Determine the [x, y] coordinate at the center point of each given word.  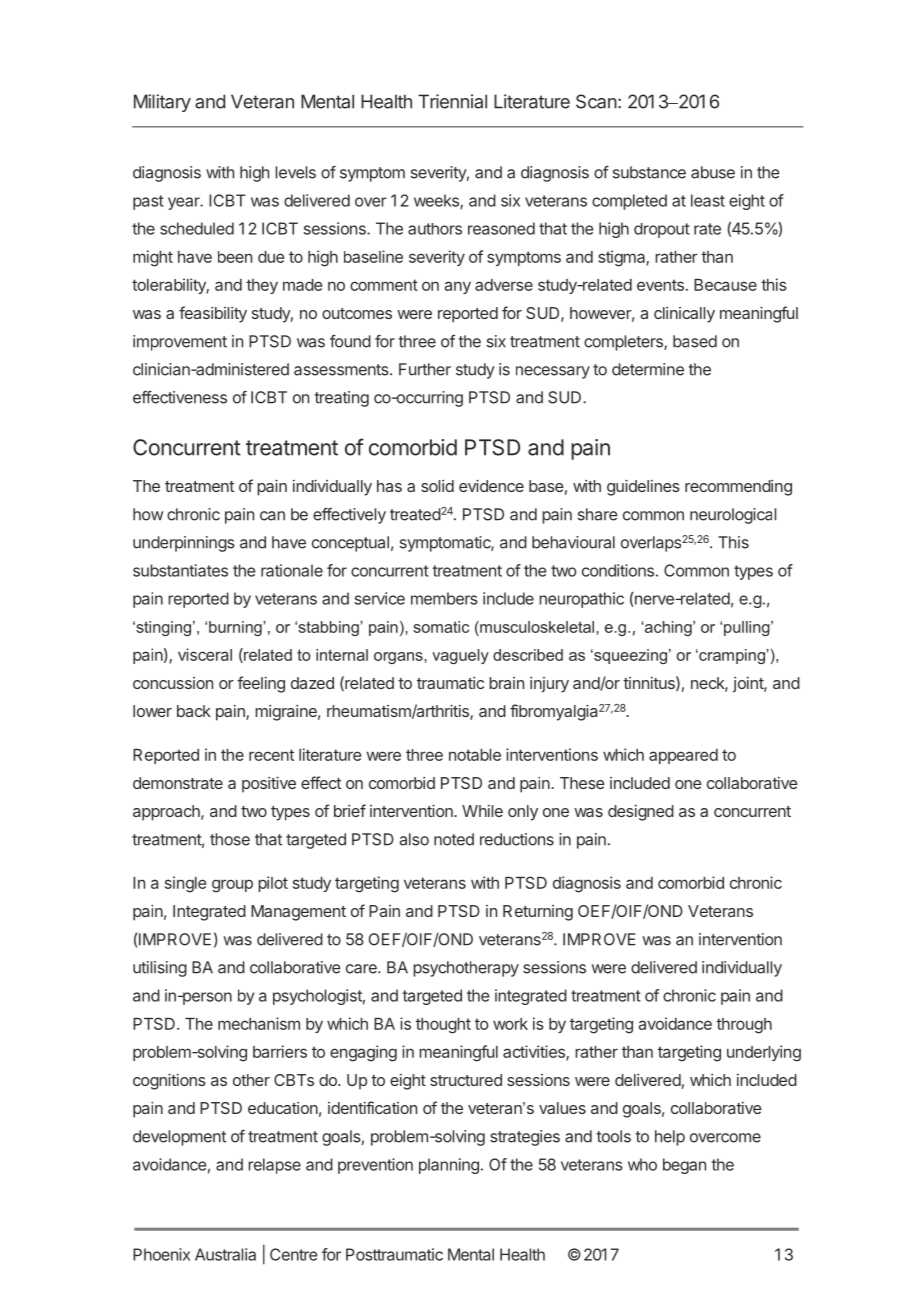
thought [443, 1026]
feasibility [213, 314]
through [744, 1026]
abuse [713, 172]
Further [425, 369]
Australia [225, 1254]
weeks [437, 201]
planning [449, 1166]
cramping [732, 656]
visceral [205, 654]
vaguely [460, 656]
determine [648, 369]
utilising [160, 969]
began [684, 1166]
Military [162, 103]
